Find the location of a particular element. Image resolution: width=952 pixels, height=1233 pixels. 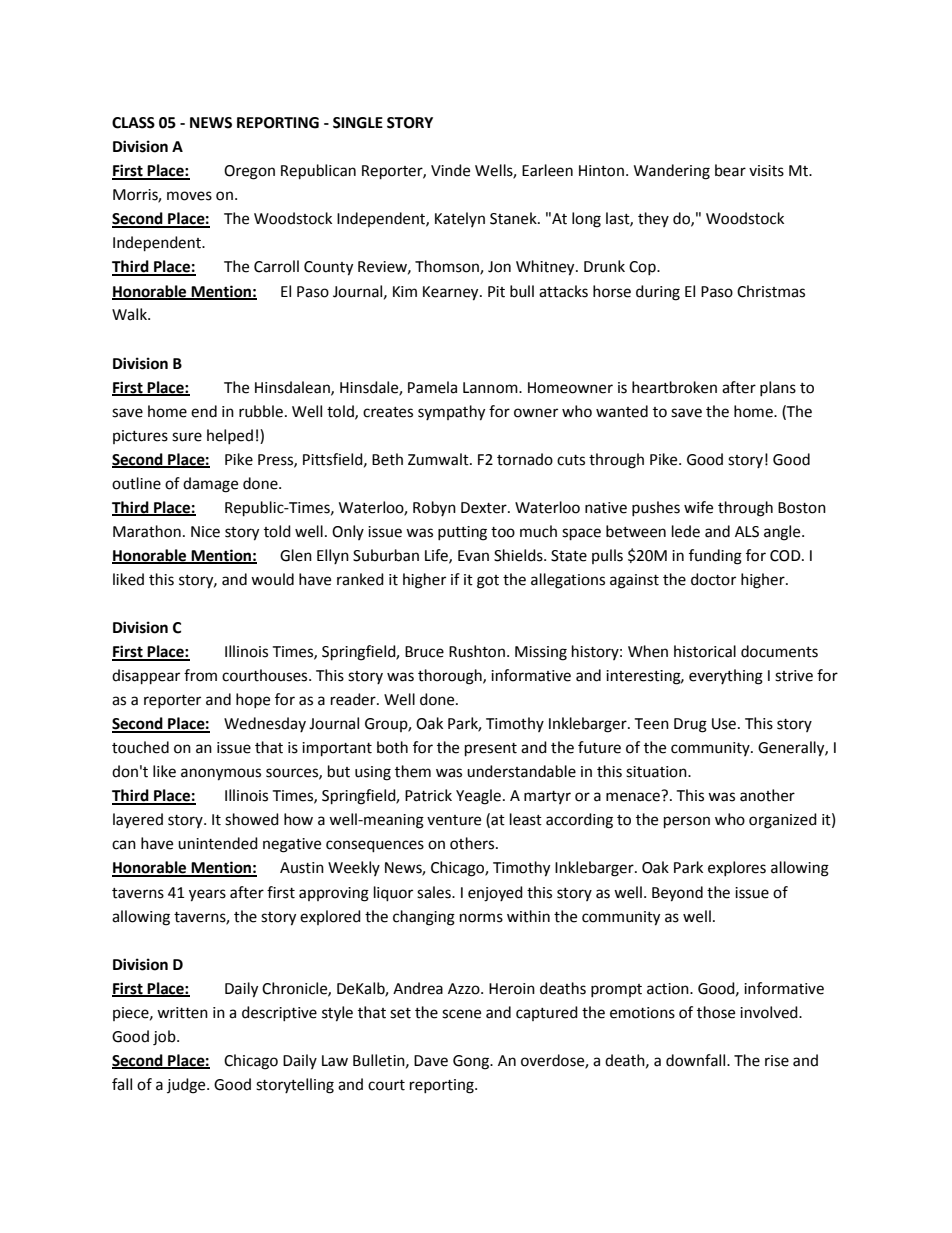

helped is located at coordinates (230, 436).
